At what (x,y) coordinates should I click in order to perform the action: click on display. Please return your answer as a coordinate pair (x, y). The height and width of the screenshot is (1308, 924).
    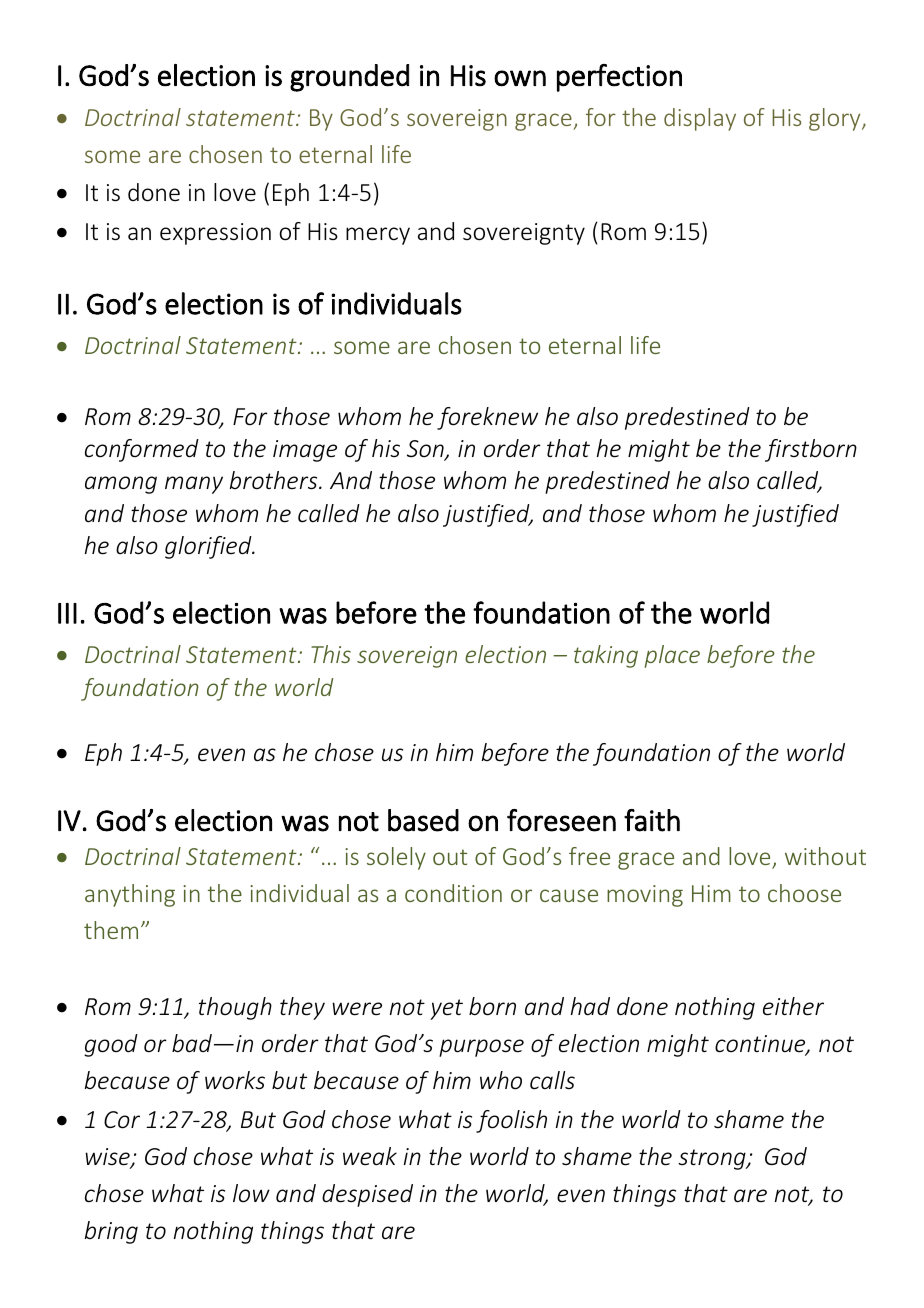
    Looking at the image, I should click on (700, 119).
